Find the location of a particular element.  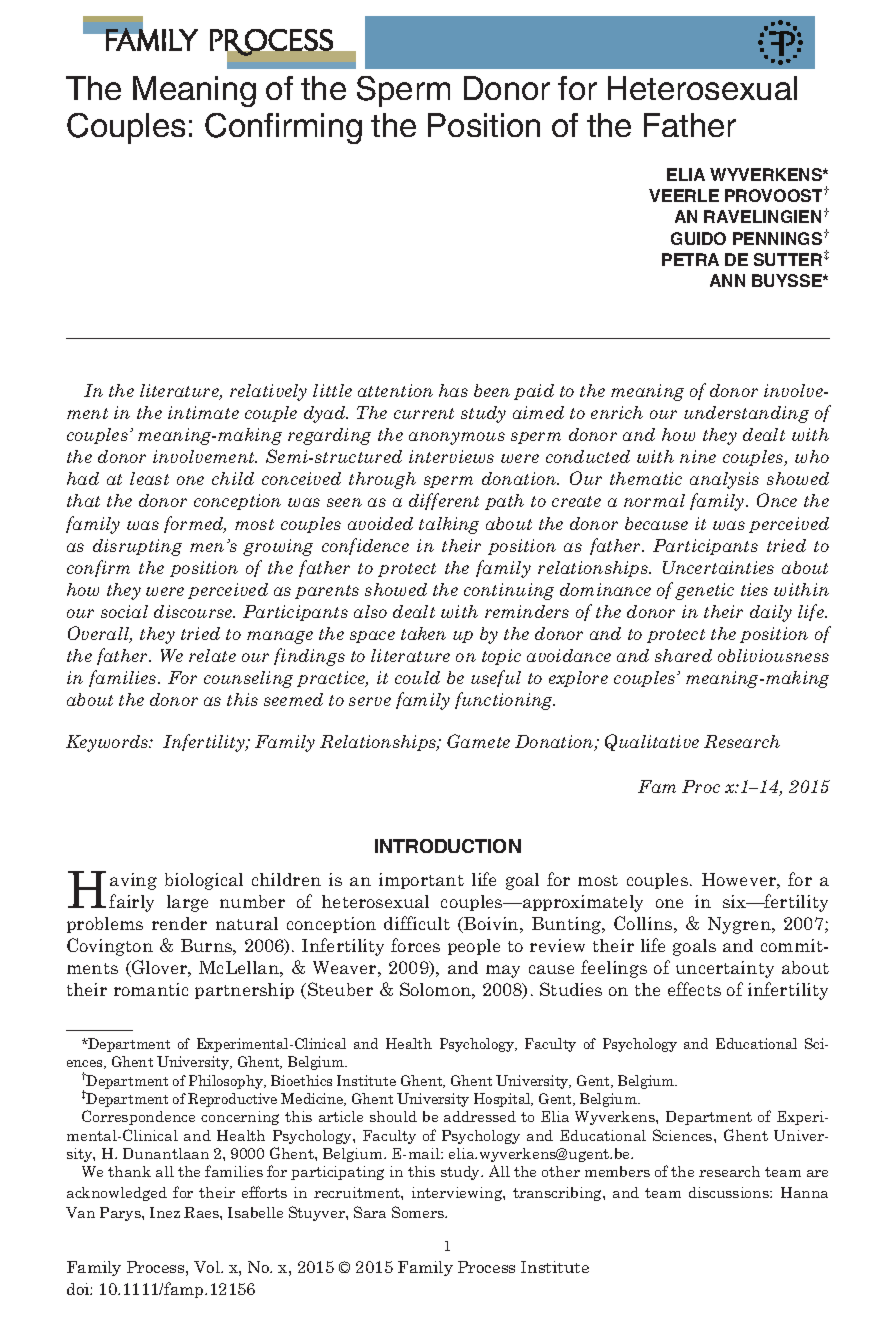

Keywords is located at coordinates (108, 743).
